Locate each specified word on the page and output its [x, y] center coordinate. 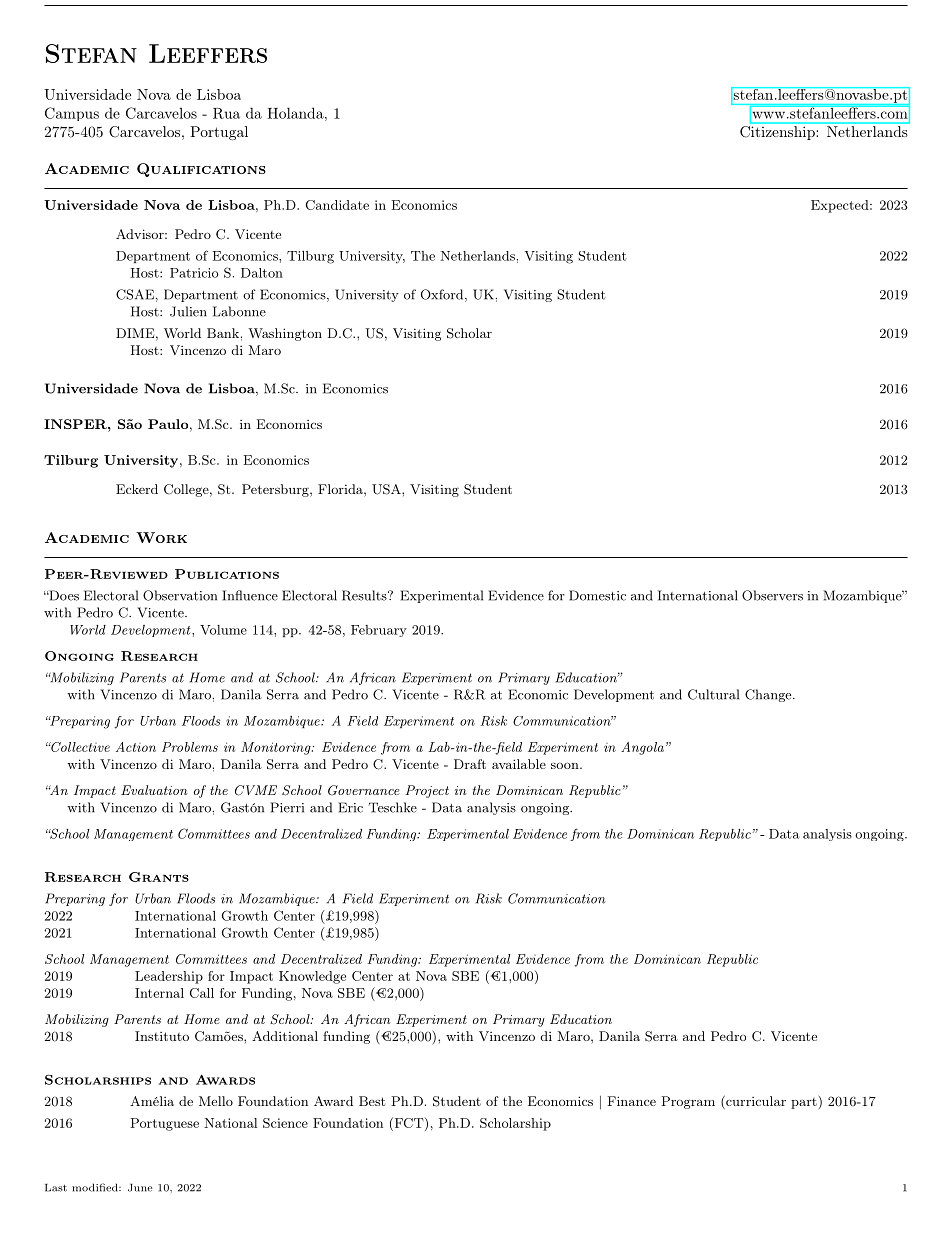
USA [387, 489]
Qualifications [201, 170]
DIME [136, 333]
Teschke [393, 807]
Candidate [337, 205]
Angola [642, 748]
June [140, 1188]
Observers [772, 595]
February [379, 631]
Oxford [442, 294]
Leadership [169, 977]
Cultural [713, 694]
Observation [180, 595]
